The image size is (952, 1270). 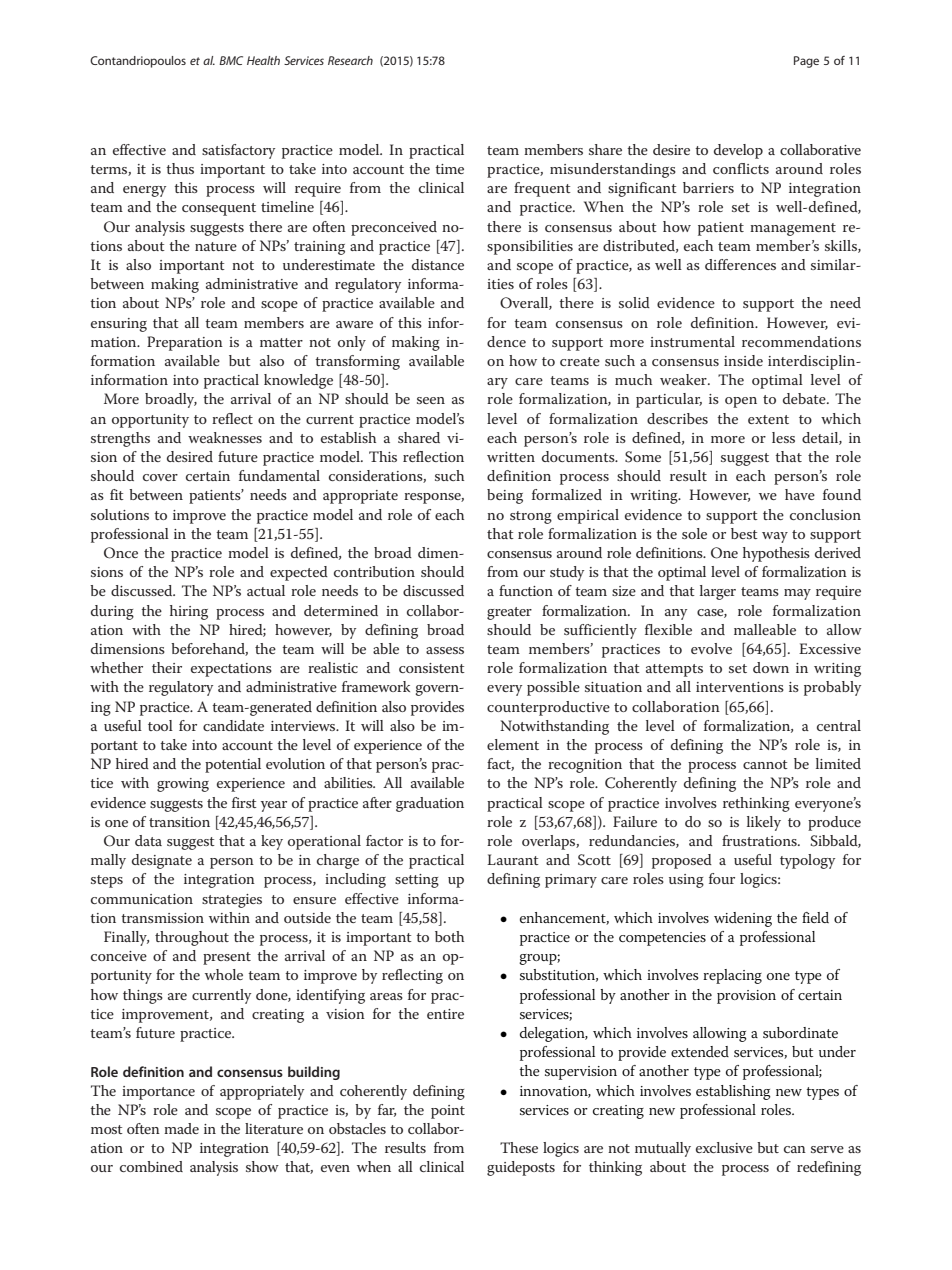 What do you see at coordinates (181, 1128) in the page?
I see `made` at bounding box center [181, 1128].
